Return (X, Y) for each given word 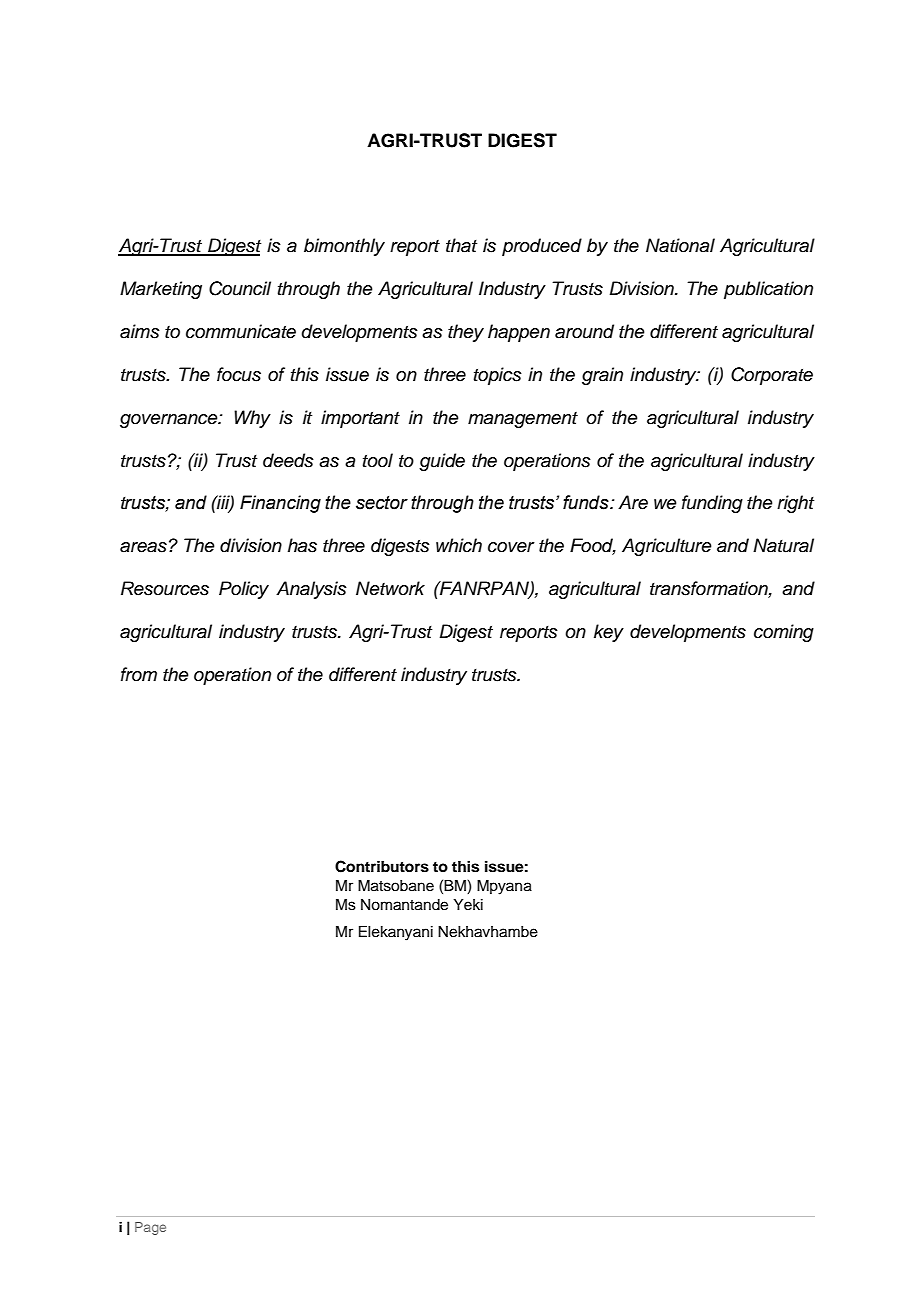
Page (150, 1228)
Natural (783, 545)
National (680, 245)
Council (240, 288)
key (609, 633)
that (461, 245)
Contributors (382, 866)
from (139, 674)
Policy (244, 590)
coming (784, 633)
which (459, 545)
